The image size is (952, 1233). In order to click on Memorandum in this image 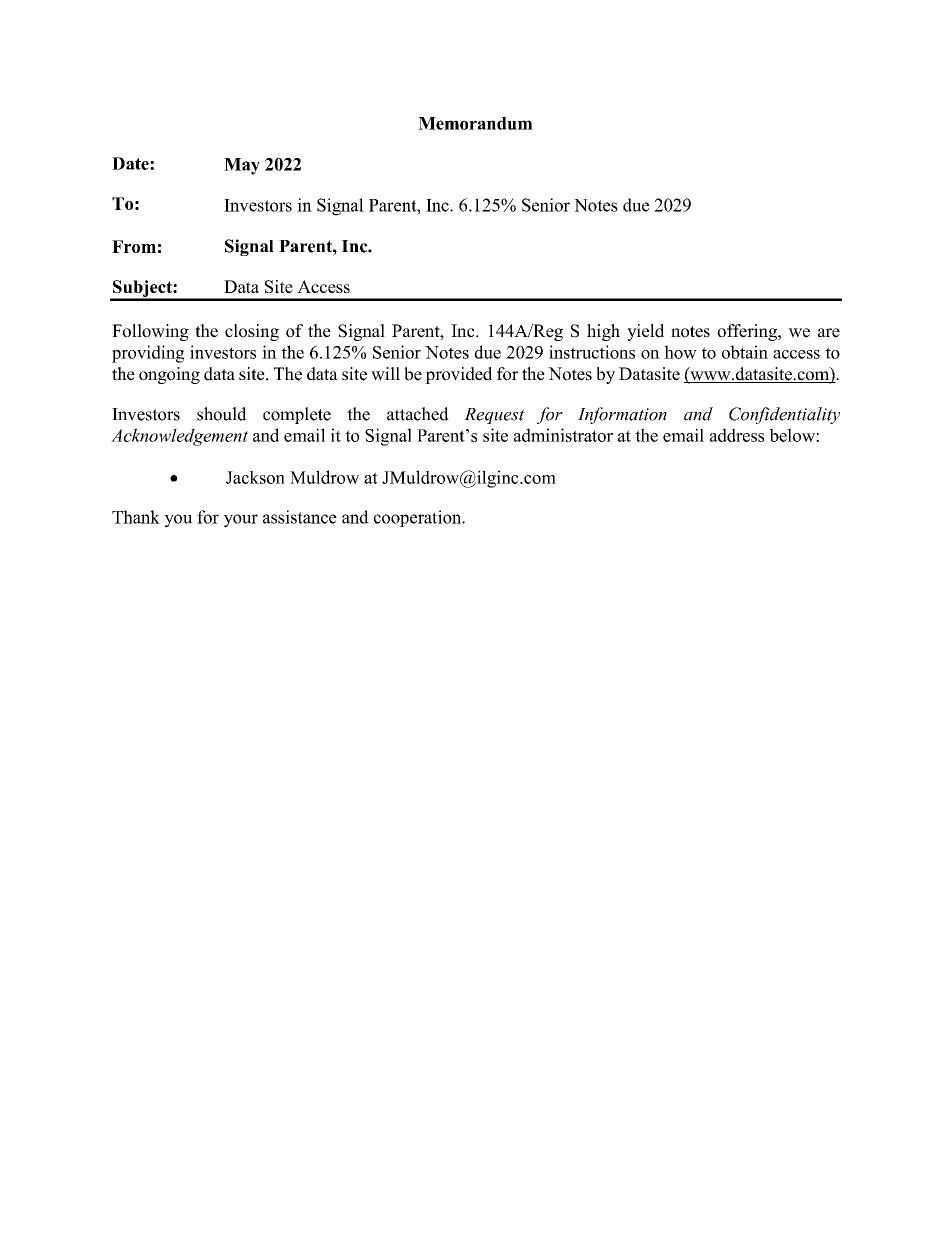, I will do `click(475, 123)`.
